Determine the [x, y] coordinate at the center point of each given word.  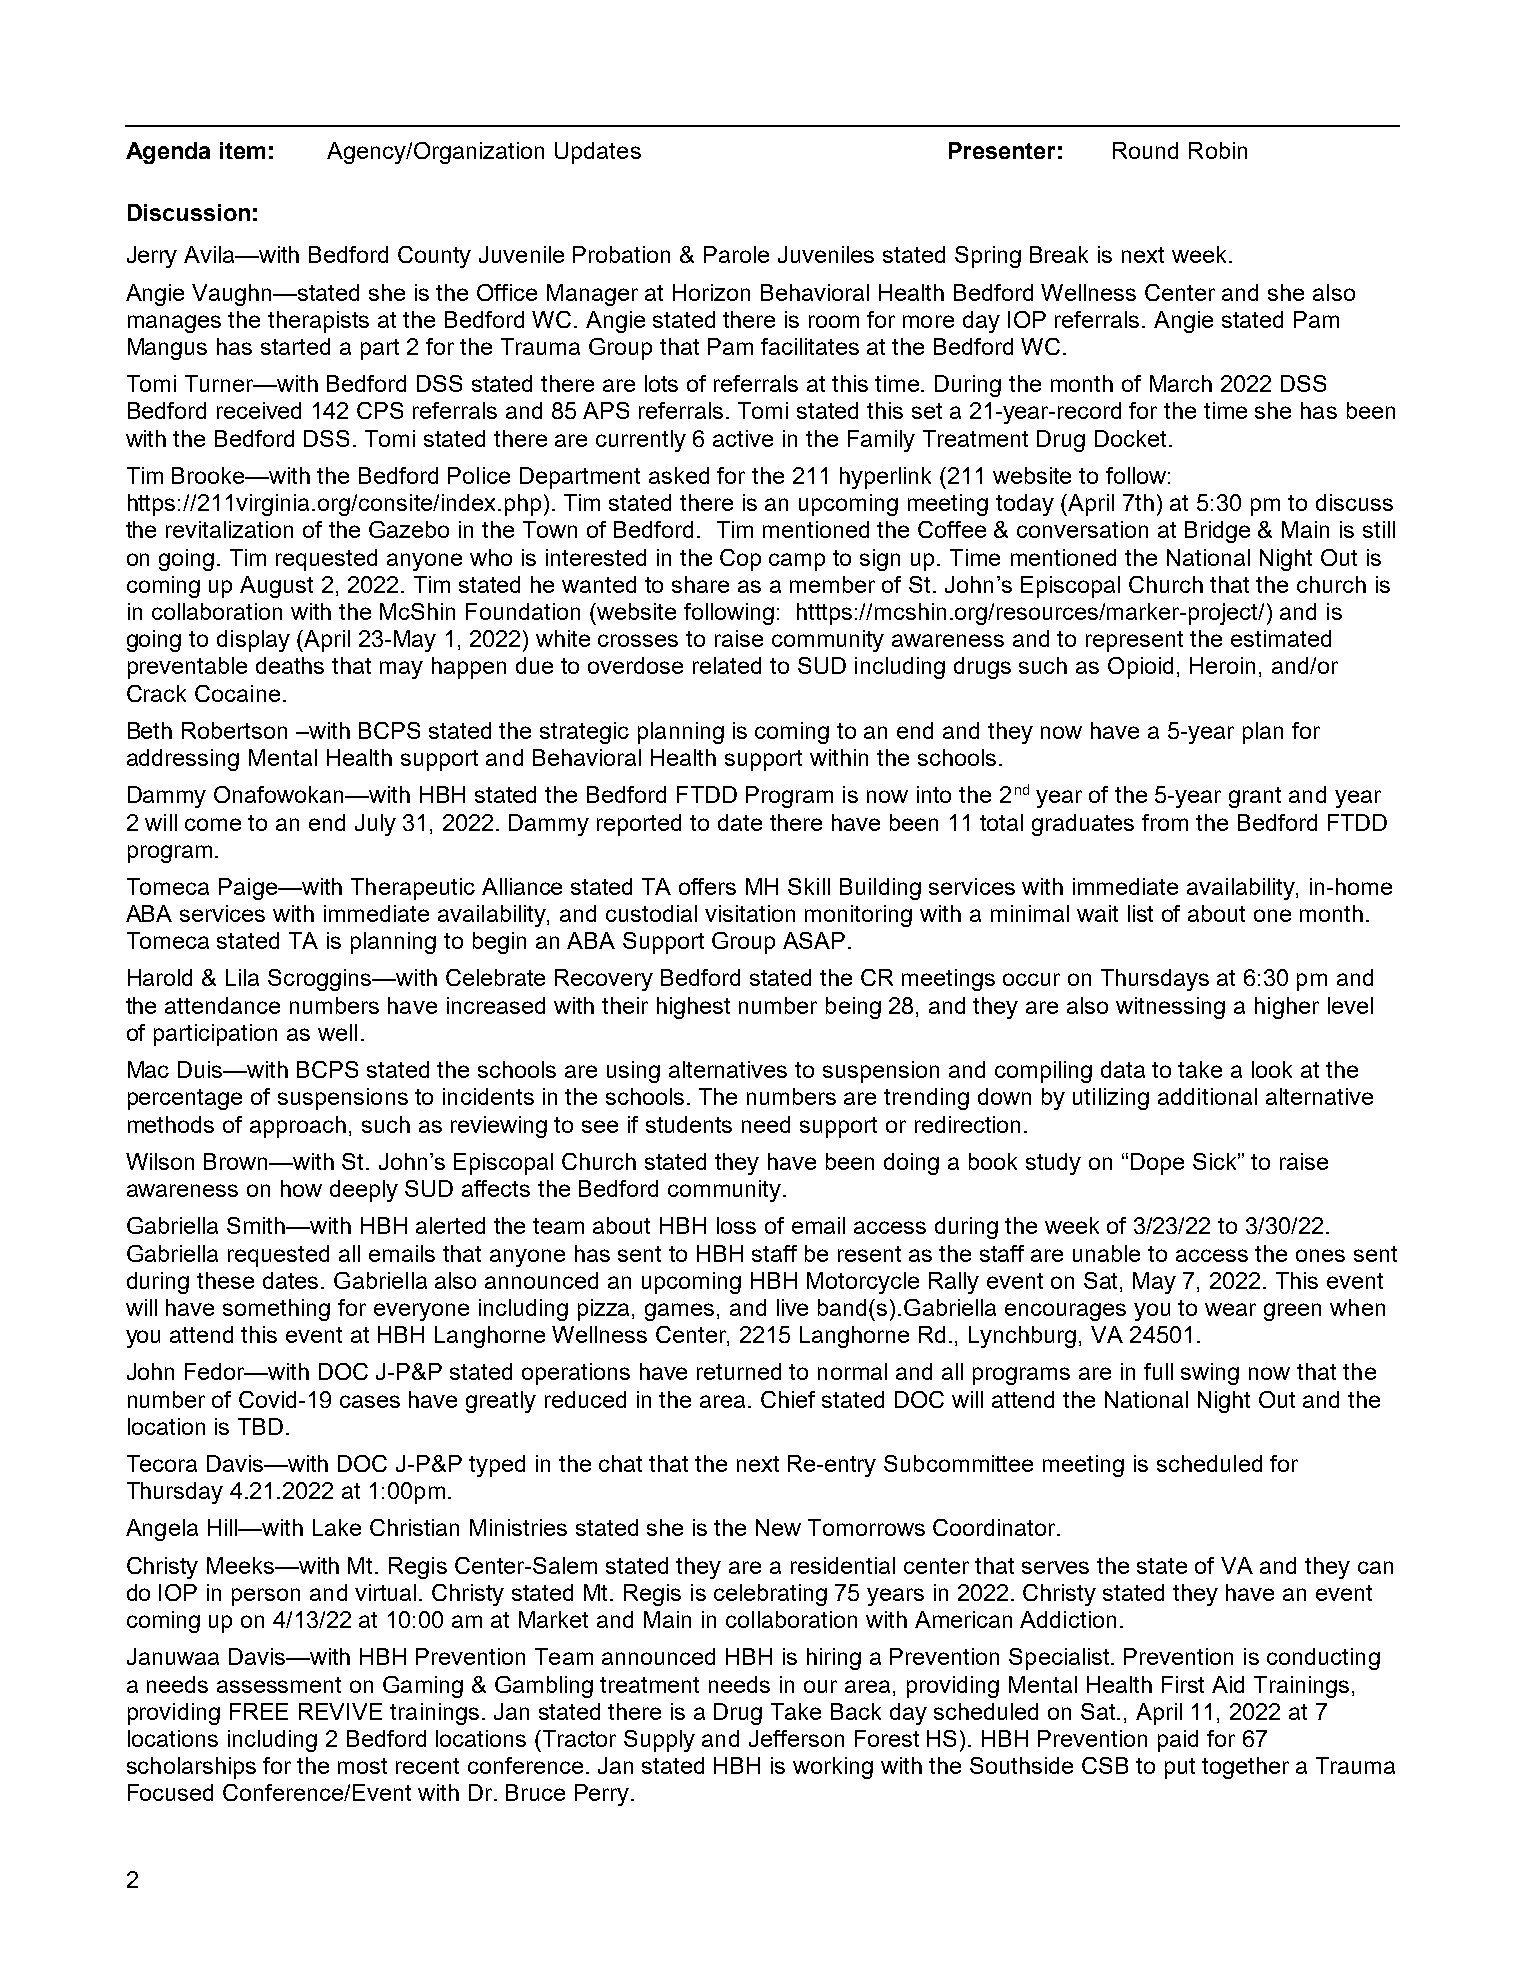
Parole [736, 254]
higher [1287, 1008]
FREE [259, 1711]
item [242, 150]
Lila [242, 977]
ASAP [814, 940]
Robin [1218, 150]
